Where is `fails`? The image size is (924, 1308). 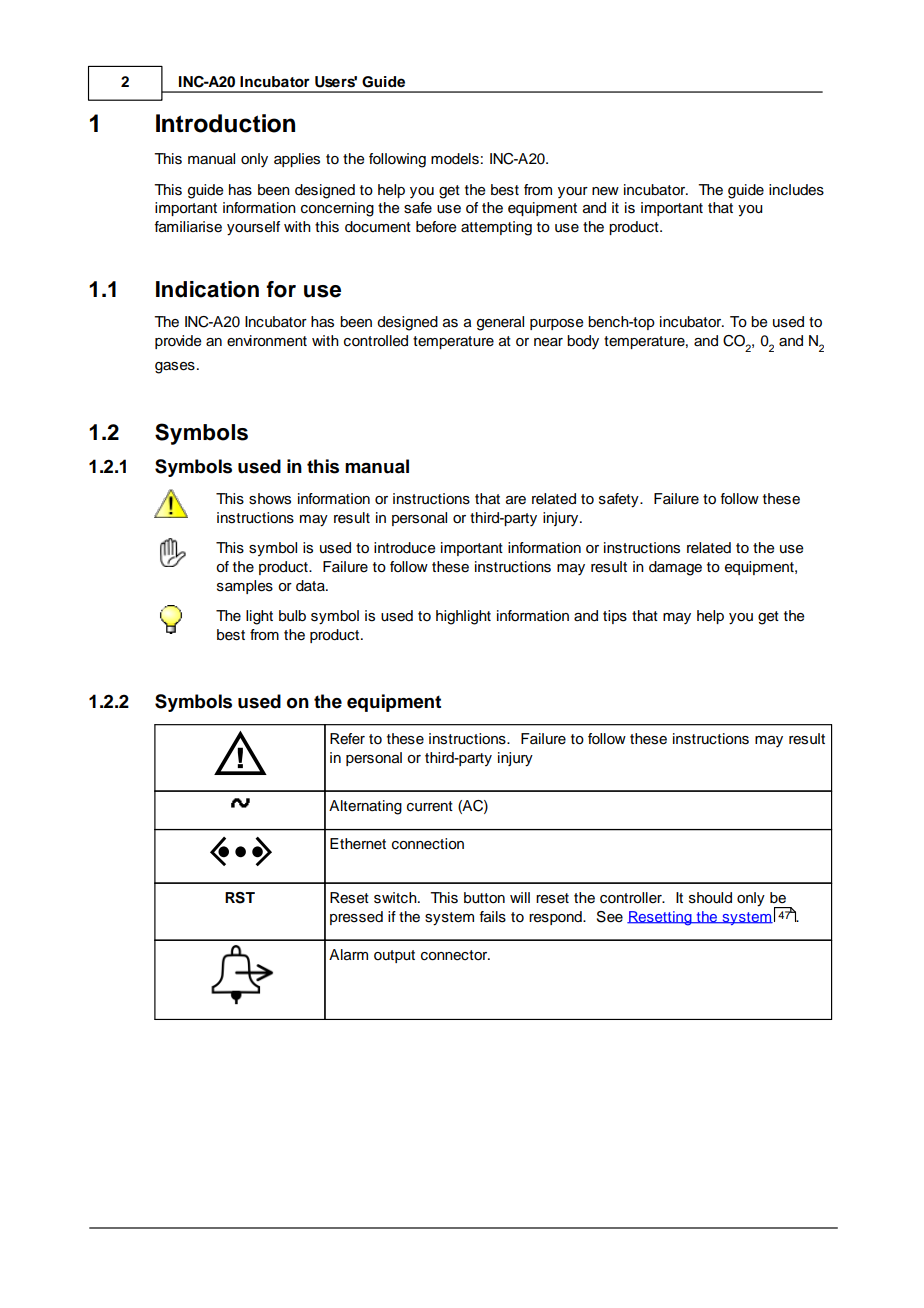
fails is located at coordinates (492, 917).
